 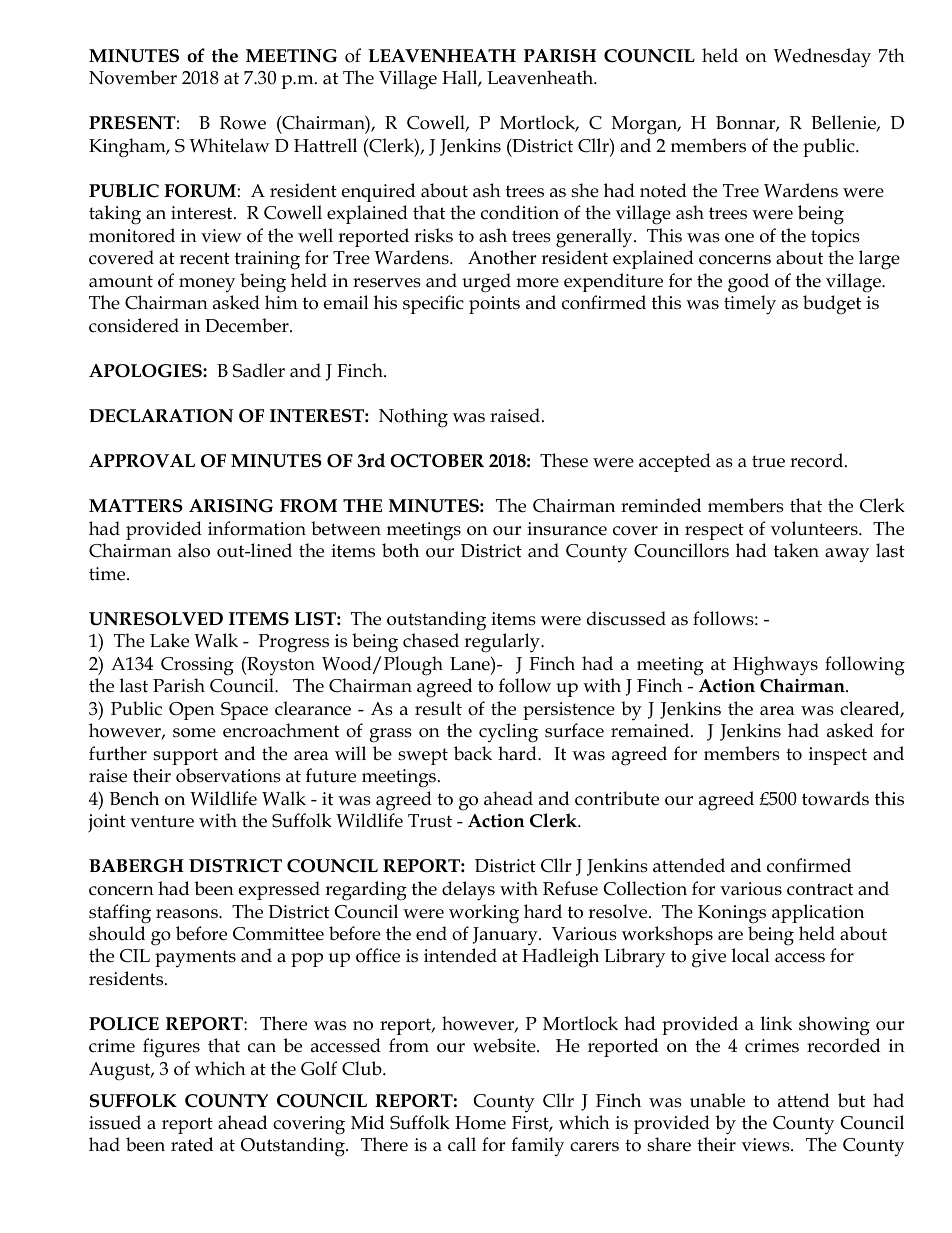 What do you see at coordinates (192, 1144) in the screenshot?
I see `rated` at bounding box center [192, 1144].
